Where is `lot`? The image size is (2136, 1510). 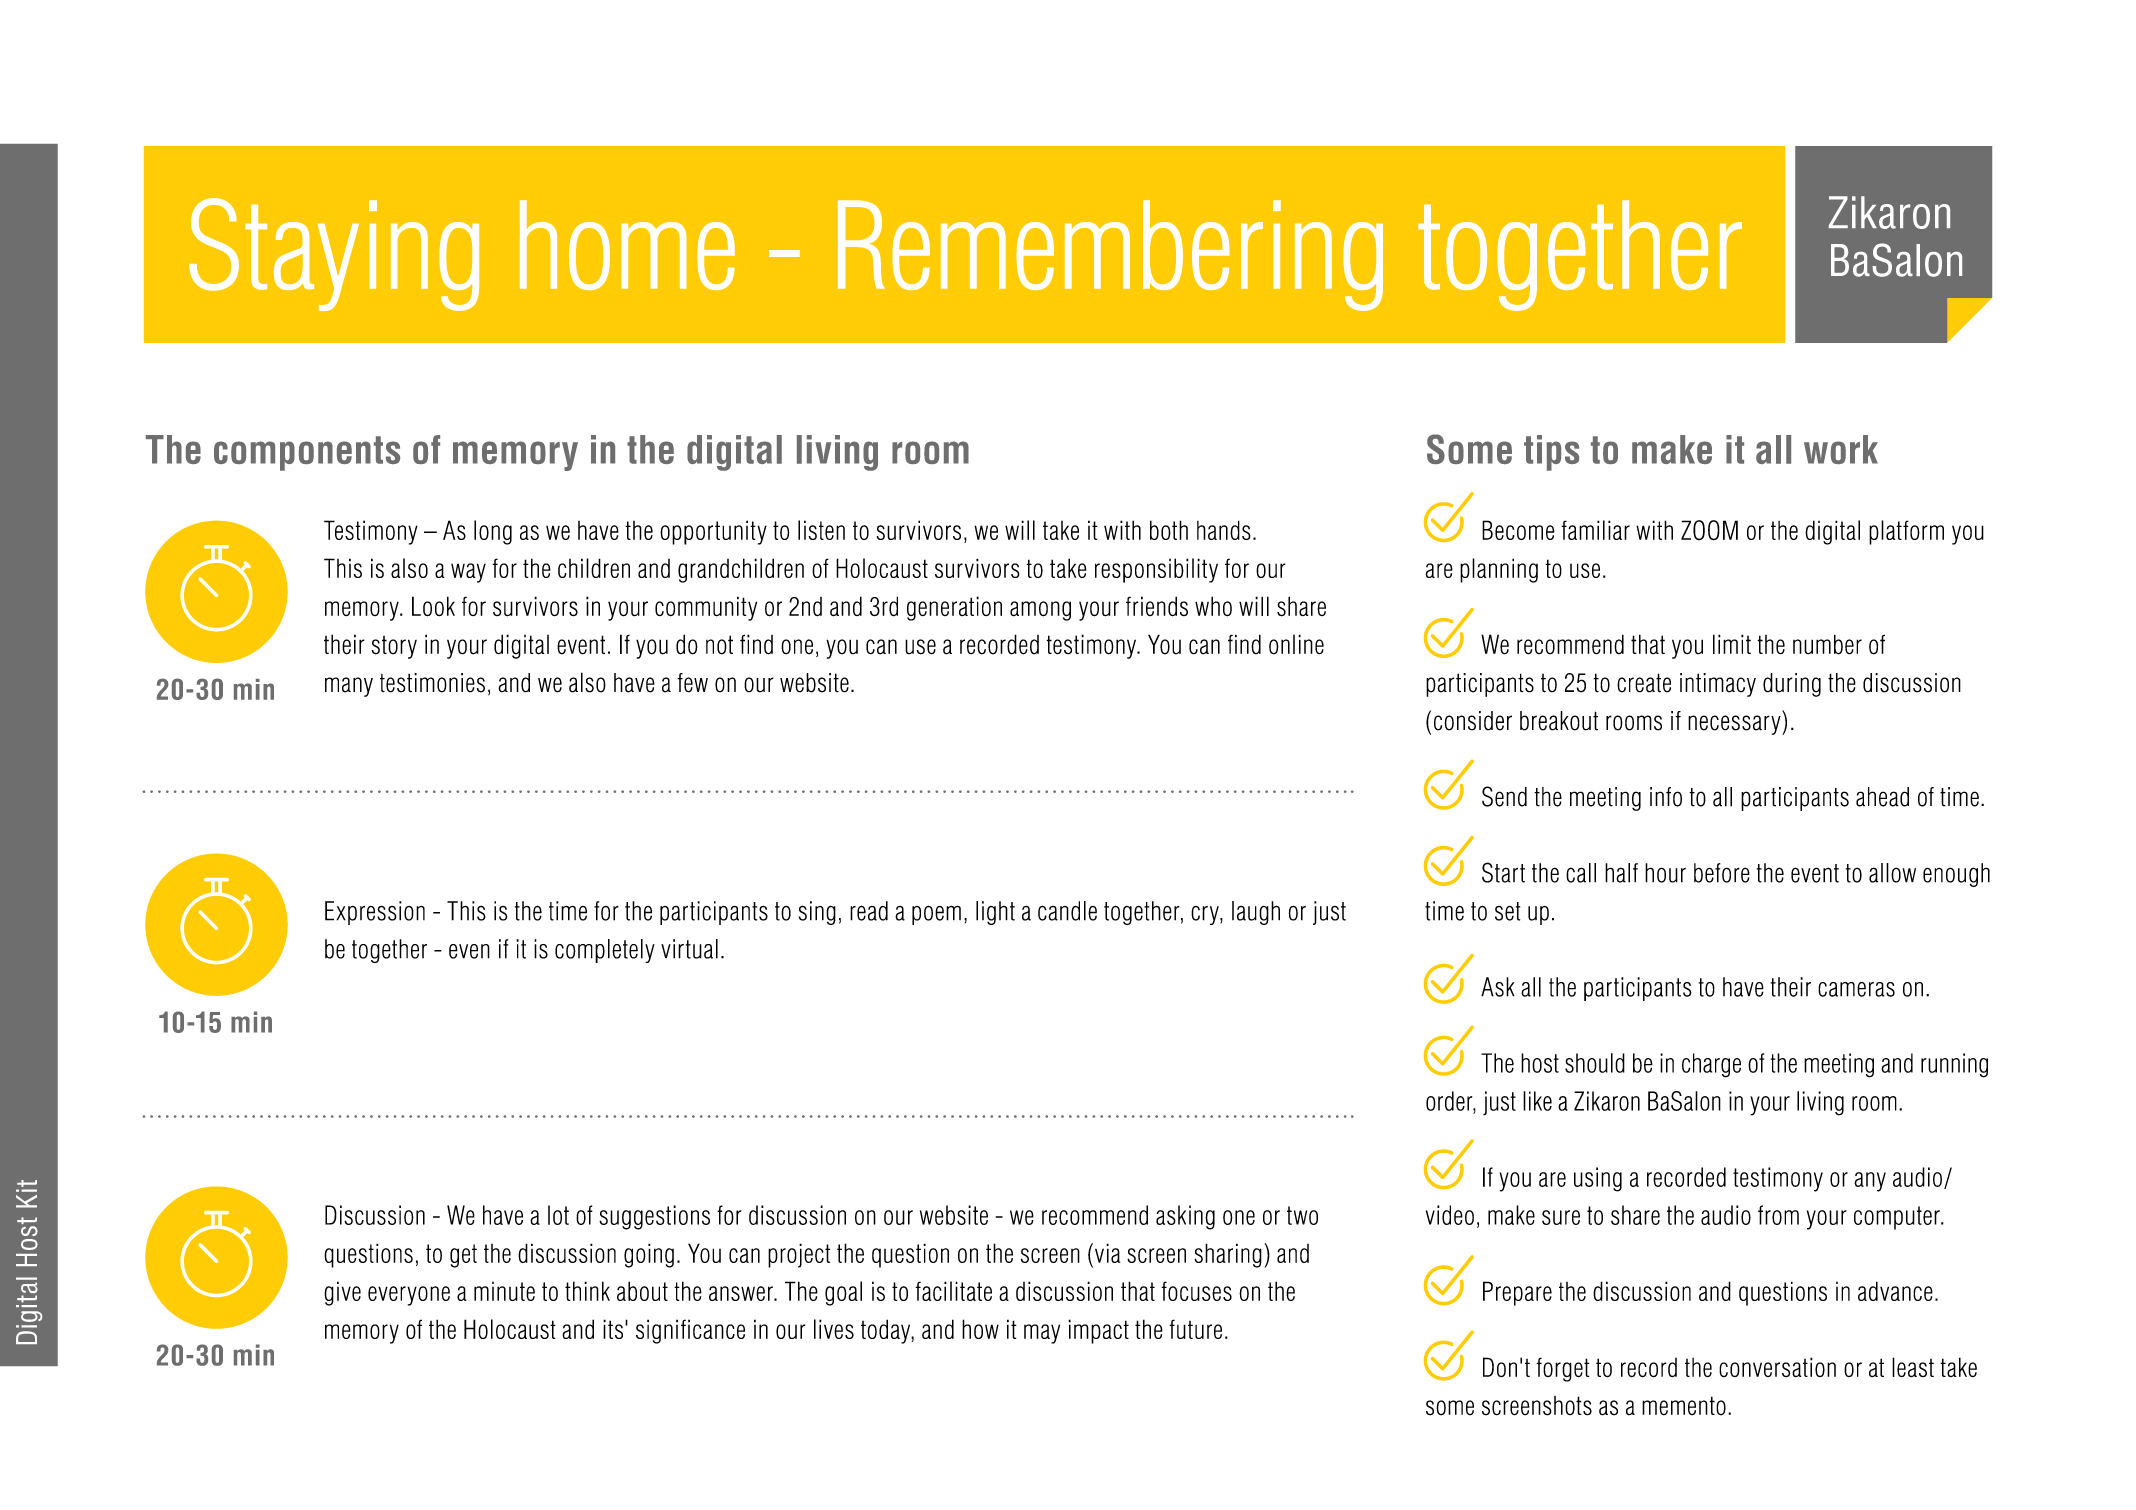 lot is located at coordinates (558, 1215).
